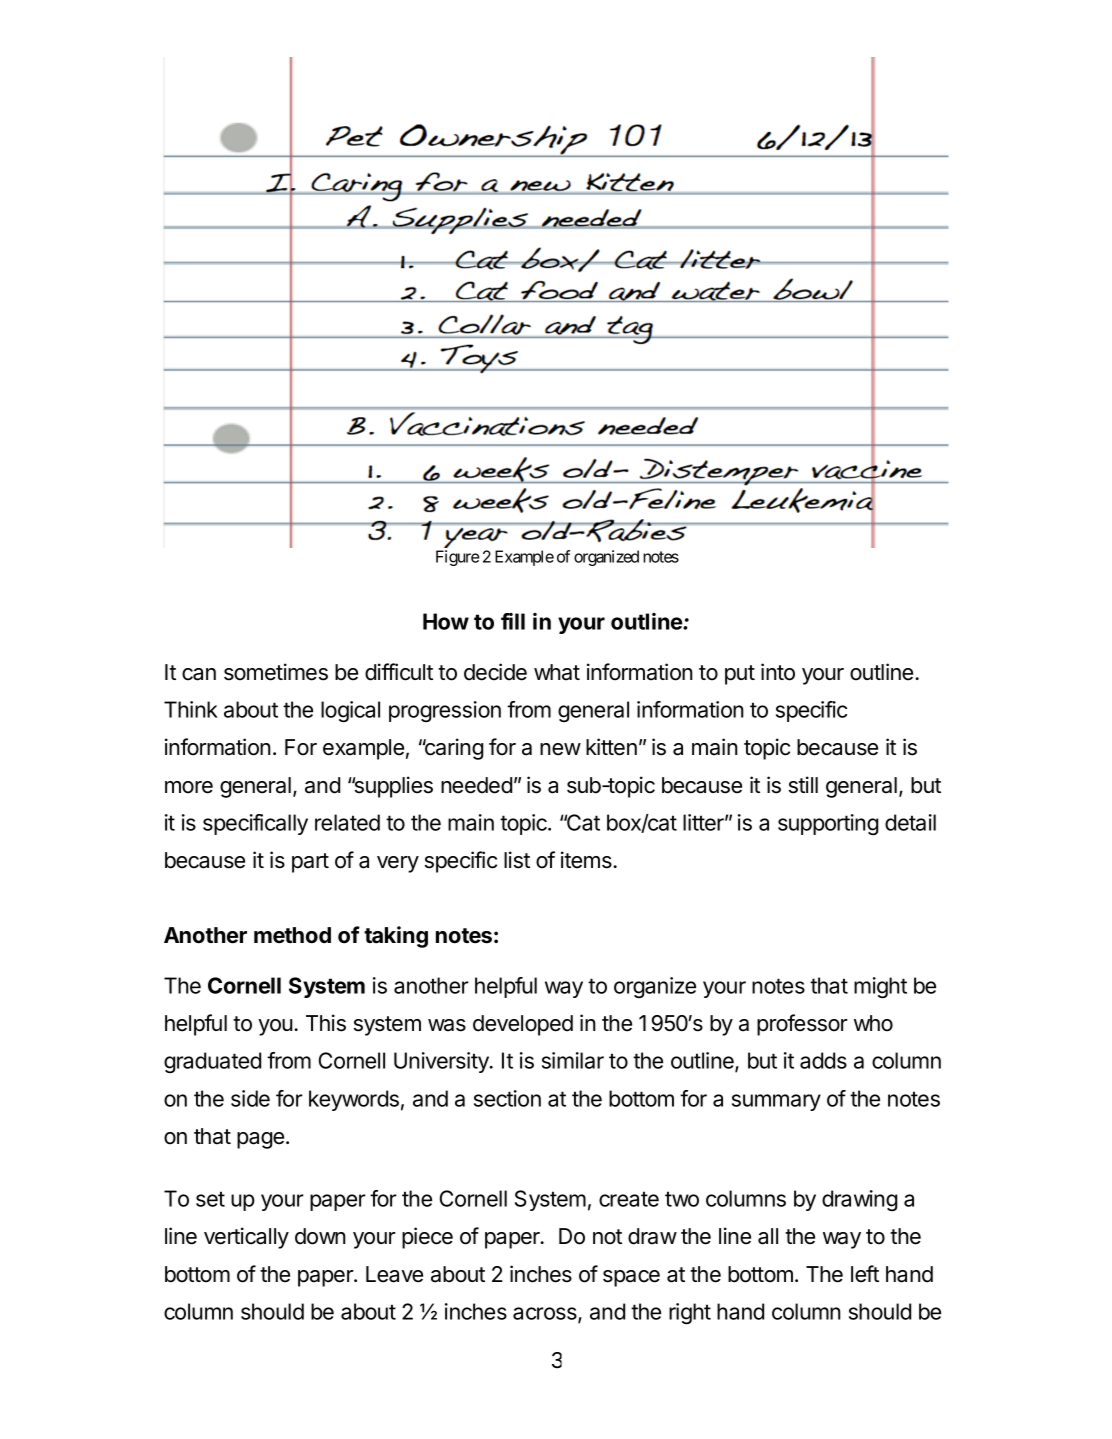 The image size is (1112, 1439). I want to click on professor, so click(802, 1025).
